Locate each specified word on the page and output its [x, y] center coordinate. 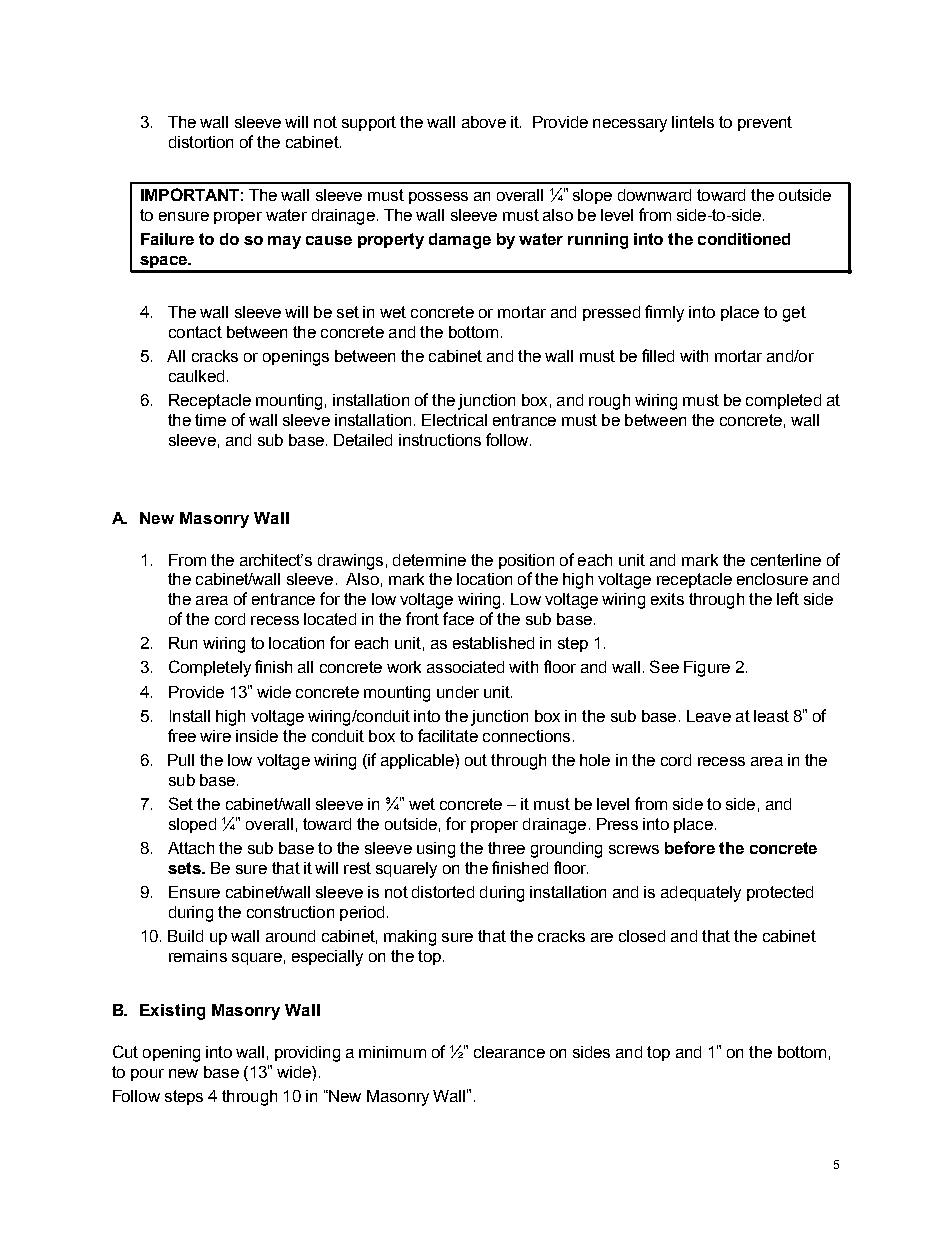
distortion [201, 142]
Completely [210, 668]
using [436, 850]
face [458, 618]
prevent [765, 123]
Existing [172, 1012]
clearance [509, 1052]
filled [658, 355]
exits [667, 599]
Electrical [454, 420]
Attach [191, 848]
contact [195, 332]
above [484, 122]
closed [642, 936]
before [690, 847]
